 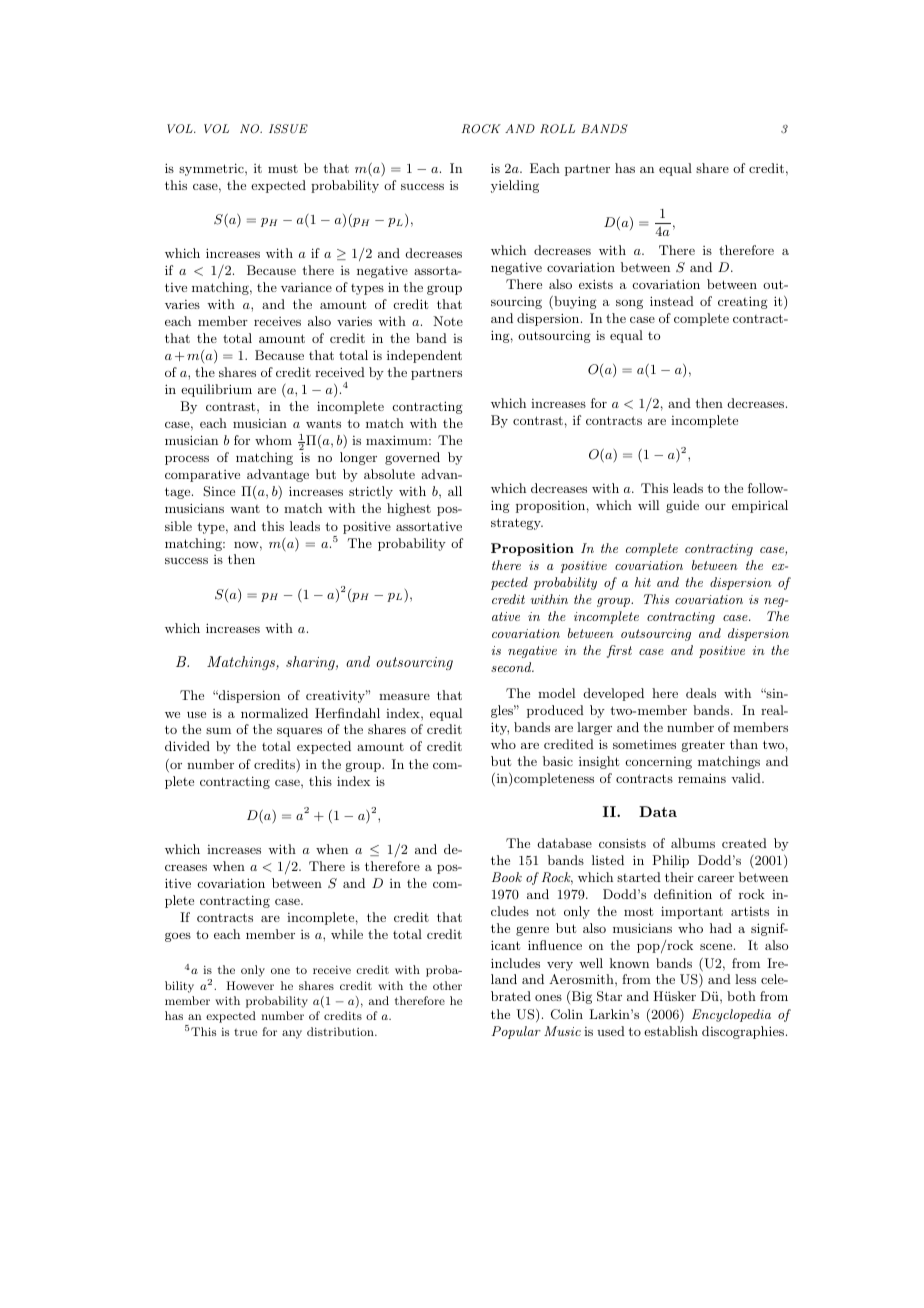 I want to click on must, so click(x=283, y=169).
